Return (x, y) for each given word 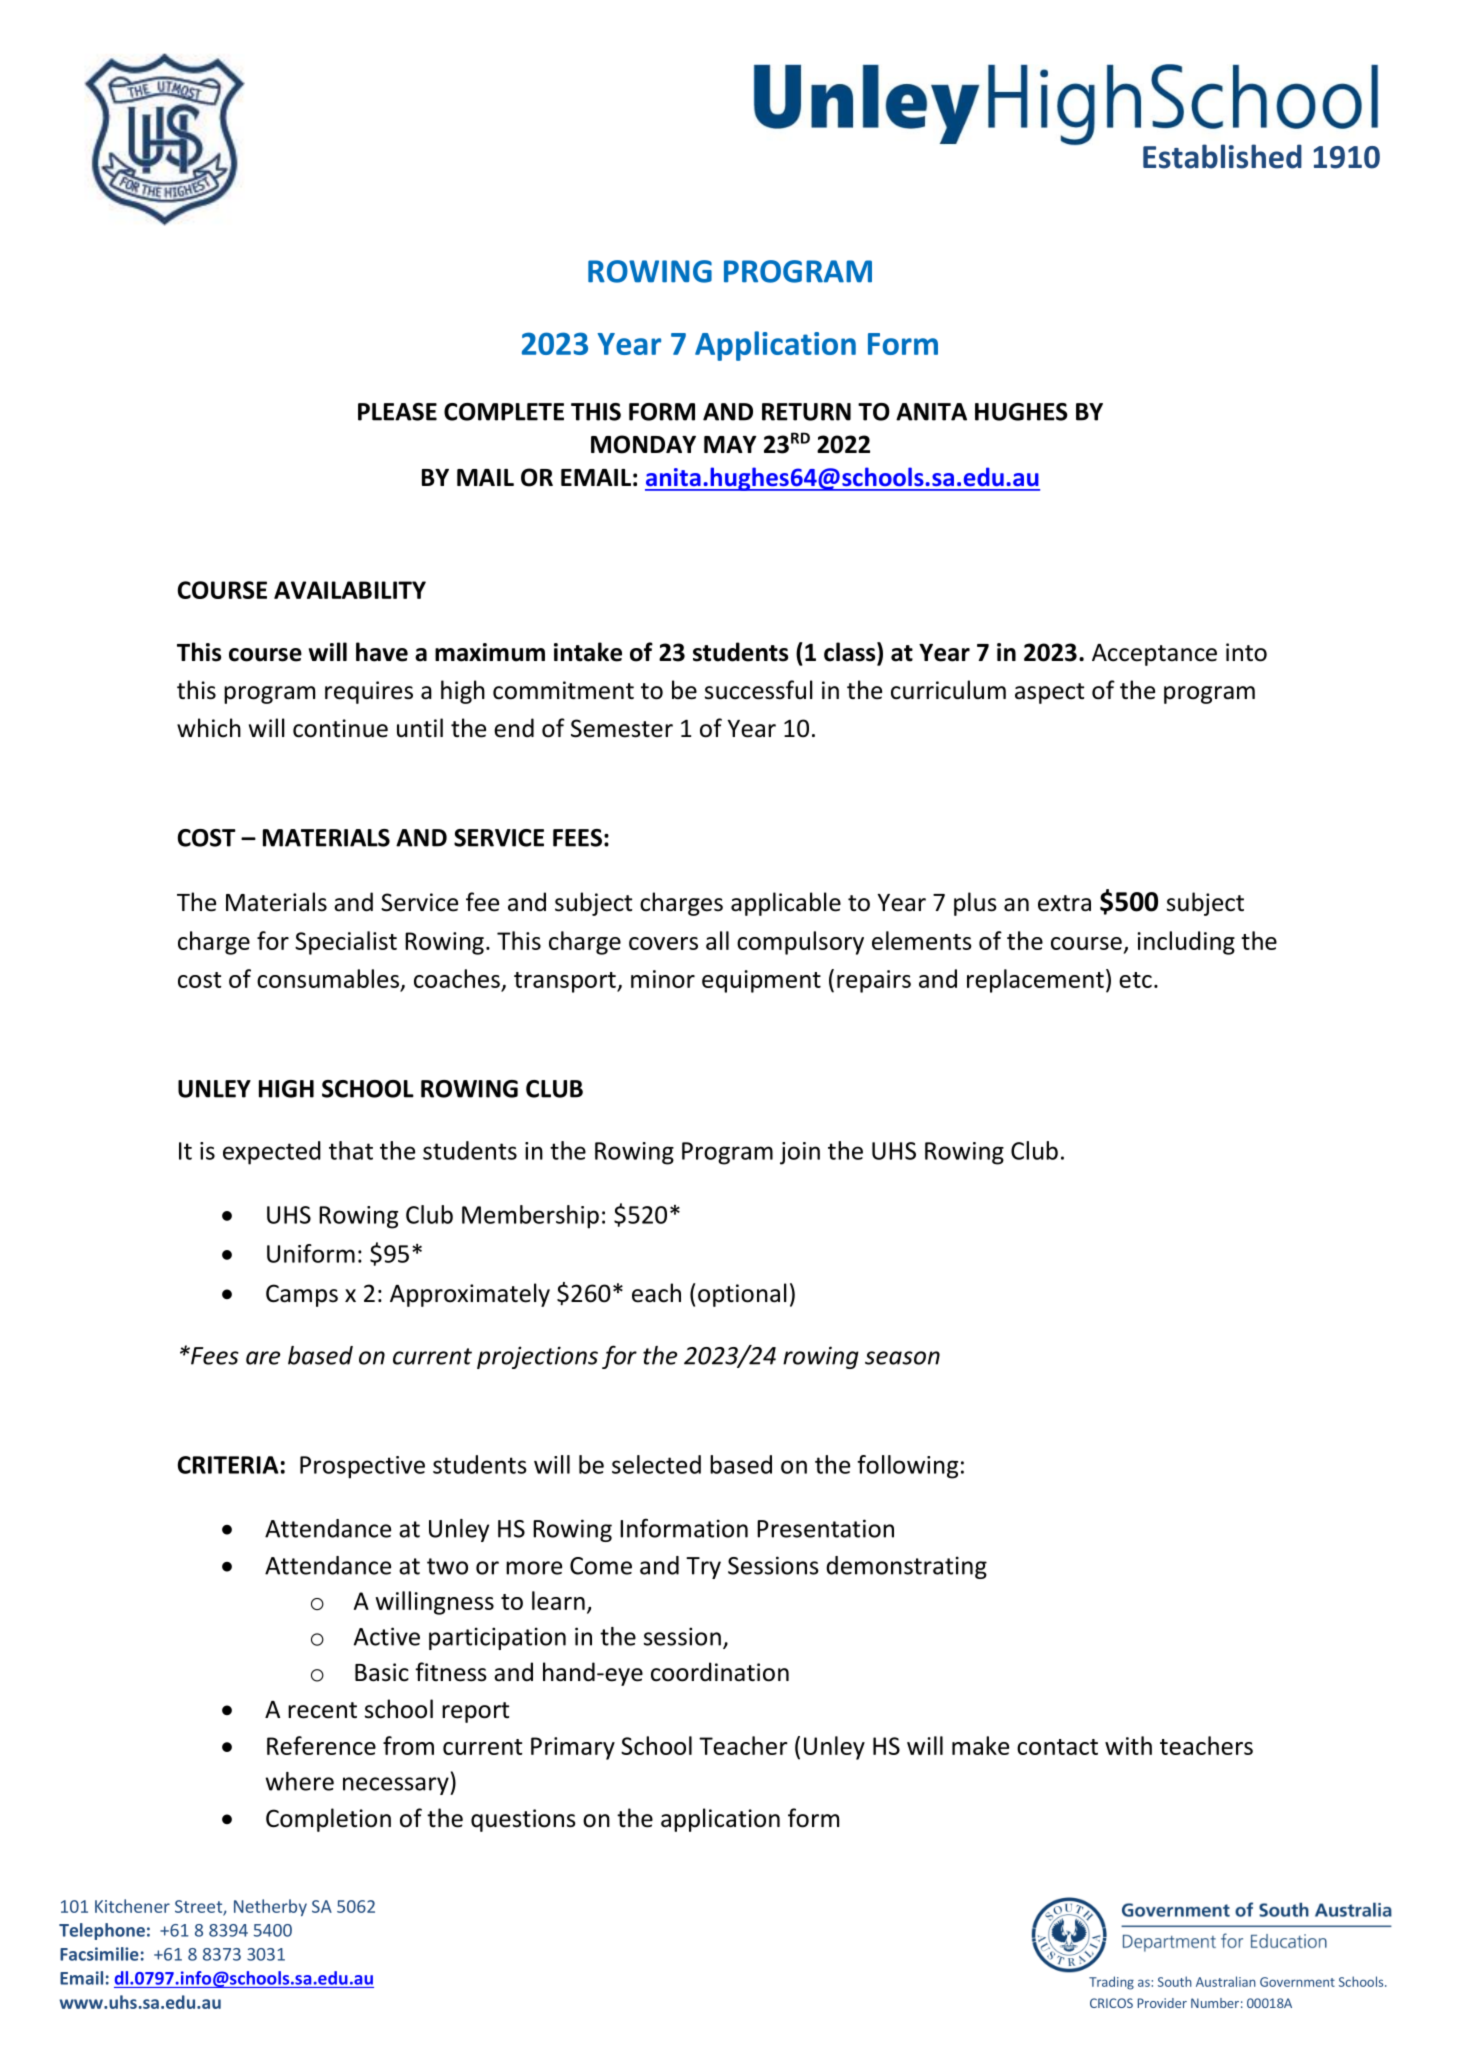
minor (663, 979)
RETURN (806, 412)
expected (272, 1153)
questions (523, 1820)
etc (1135, 980)
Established (1222, 156)
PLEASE (397, 412)
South (1175, 1981)
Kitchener (132, 1906)
